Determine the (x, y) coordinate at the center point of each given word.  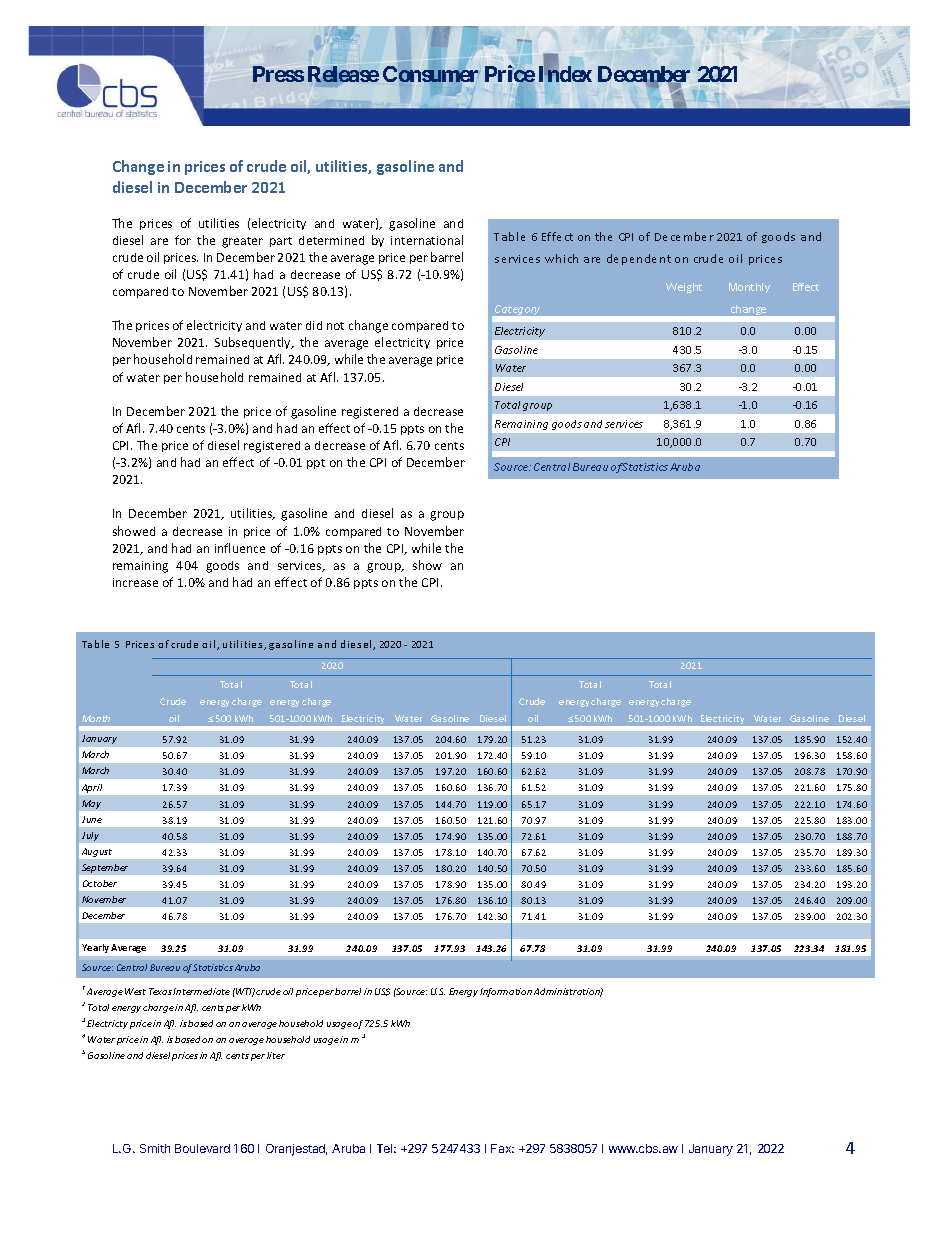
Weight (684, 288)
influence (240, 548)
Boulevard (202, 1148)
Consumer (430, 74)
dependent (639, 259)
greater (242, 242)
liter (276, 1055)
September (105, 868)
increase (135, 582)
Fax (502, 1148)
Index (565, 73)
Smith (155, 1148)
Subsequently (254, 343)
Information (506, 992)
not (335, 326)
